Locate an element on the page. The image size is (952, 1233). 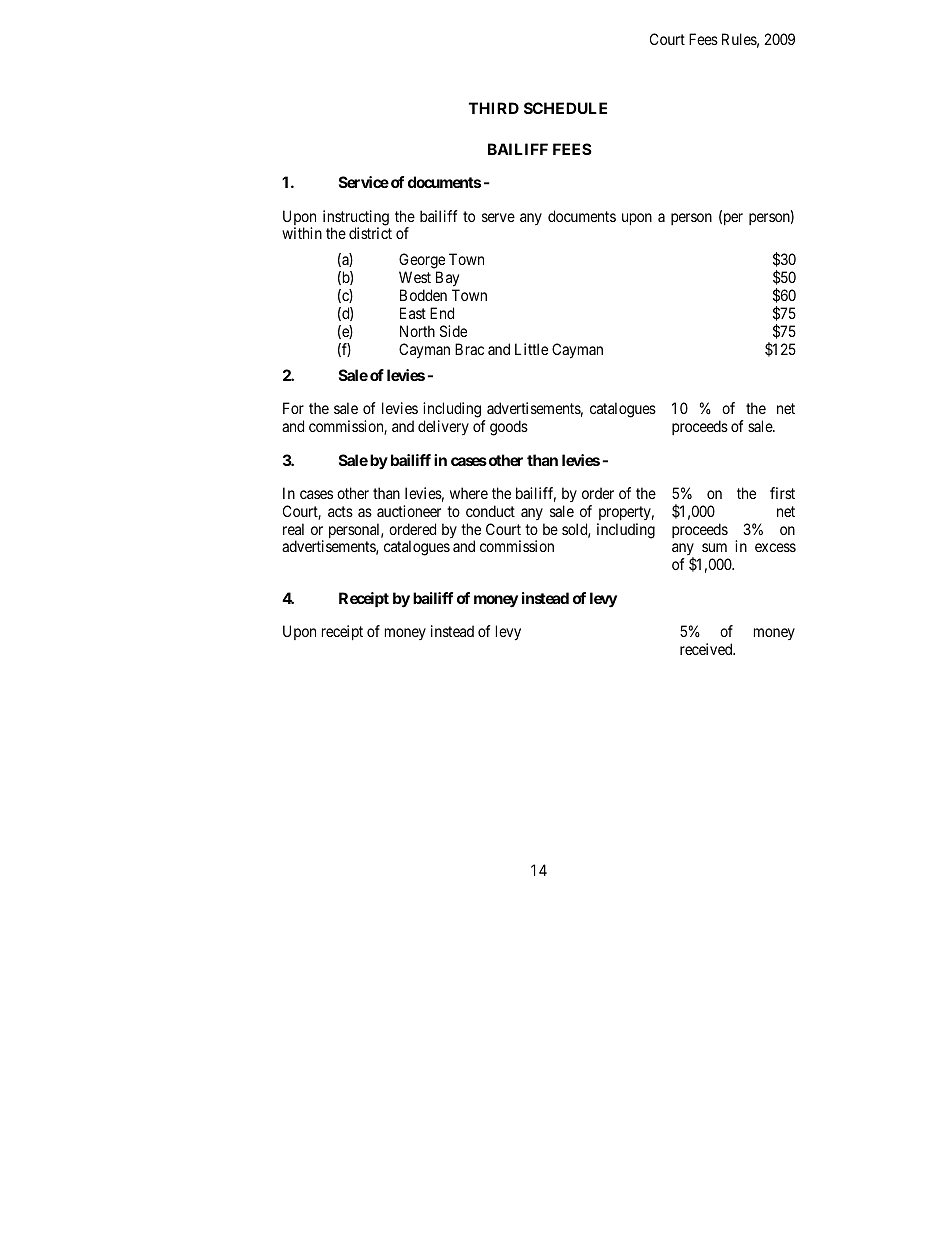
SCHEDULE is located at coordinates (565, 108).
